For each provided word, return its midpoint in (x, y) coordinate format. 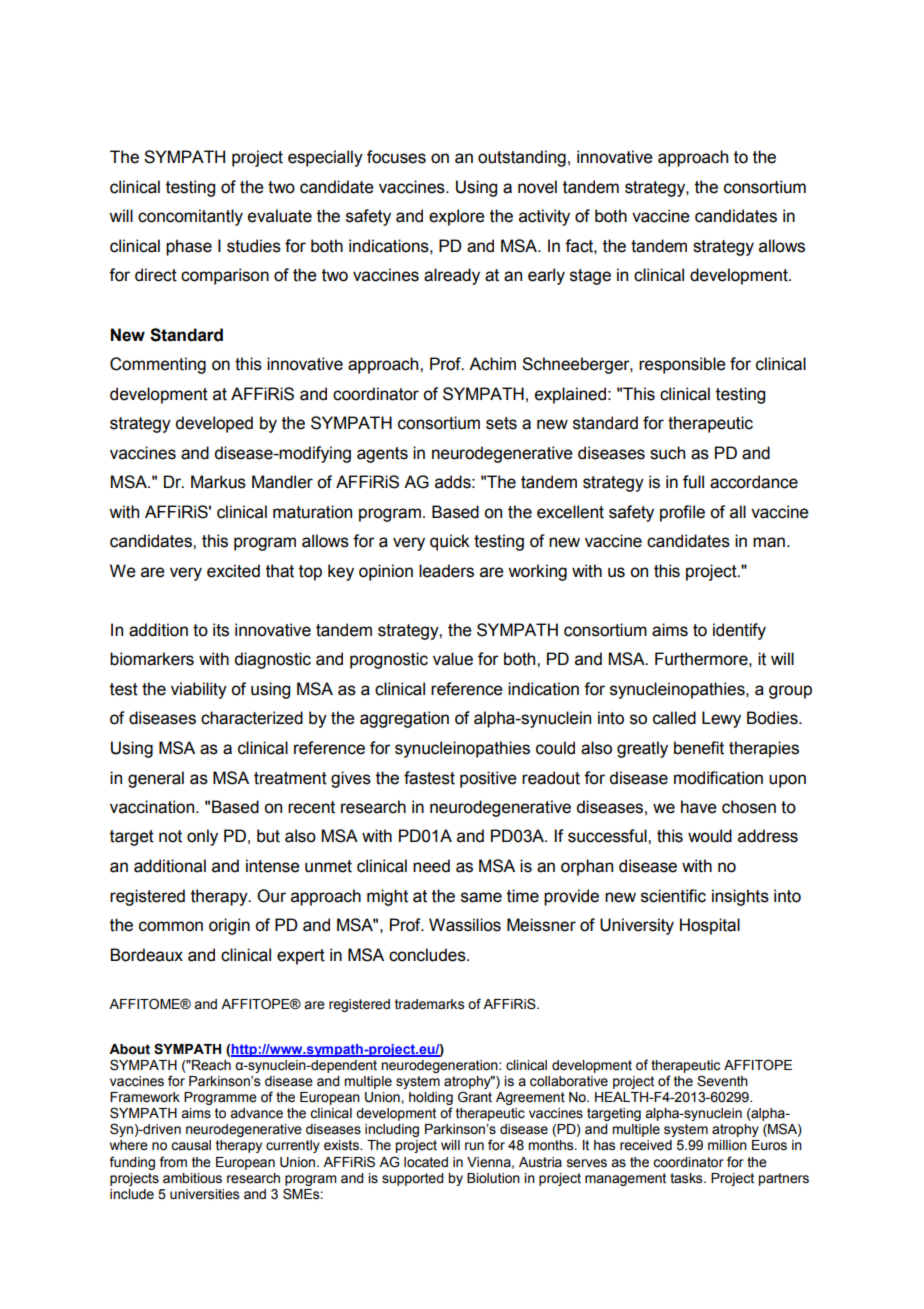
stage (590, 277)
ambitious (192, 1178)
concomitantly (190, 217)
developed (214, 424)
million (727, 1145)
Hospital (710, 926)
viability (199, 690)
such (667, 453)
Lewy (721, 719)
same (481, 897)
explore (457, 217)
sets (501, 423)
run (474, 1146)
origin (229, 926)
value (453, 659)
